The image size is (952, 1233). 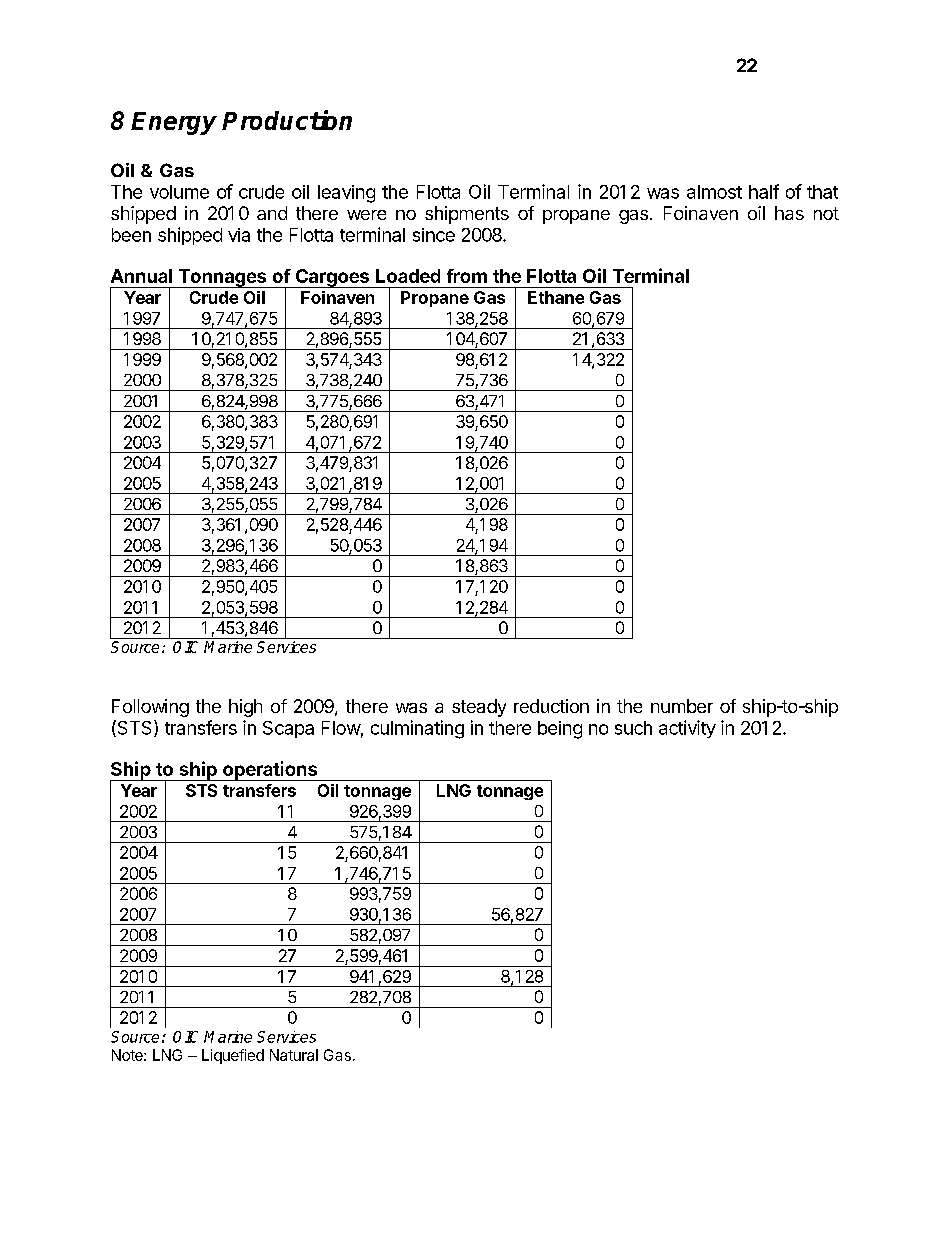 What do you see at coordinates (245, 708) in the document?
I see `high` at bounding box center [245, 708].
